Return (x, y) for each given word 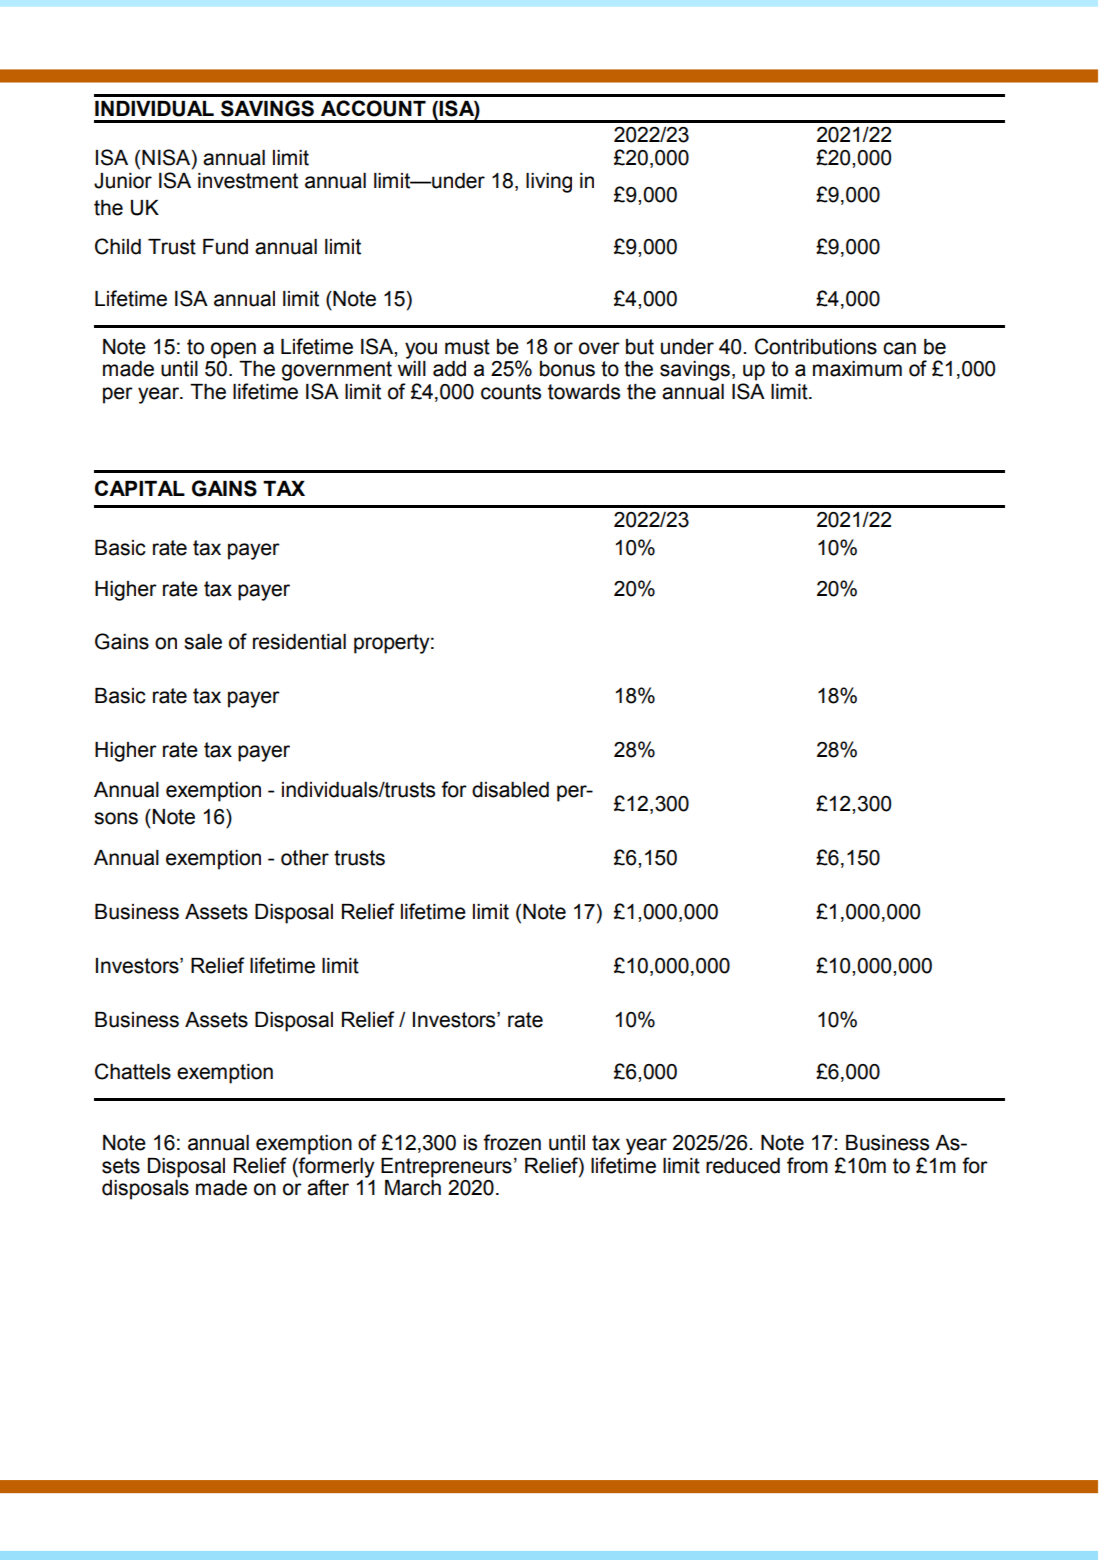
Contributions (816, 346)
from (807, 1165)
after (328, 1187)
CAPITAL (140, 488)
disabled (510, 789)
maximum (857, 369)
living (549, 183)
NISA (167, 158)
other (305, 858)
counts (511, 392)
